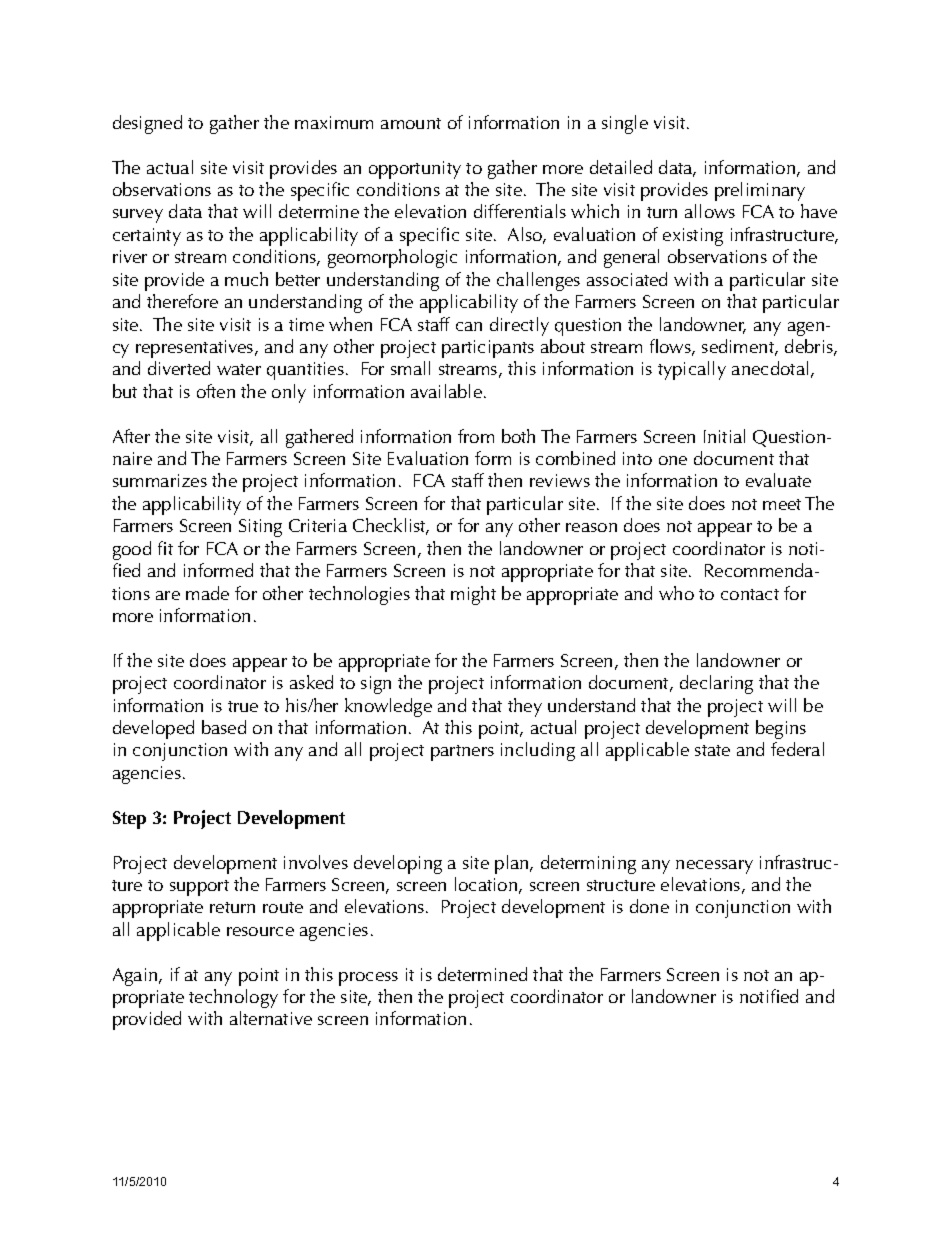  I want to click on based, so click(224, 727).
